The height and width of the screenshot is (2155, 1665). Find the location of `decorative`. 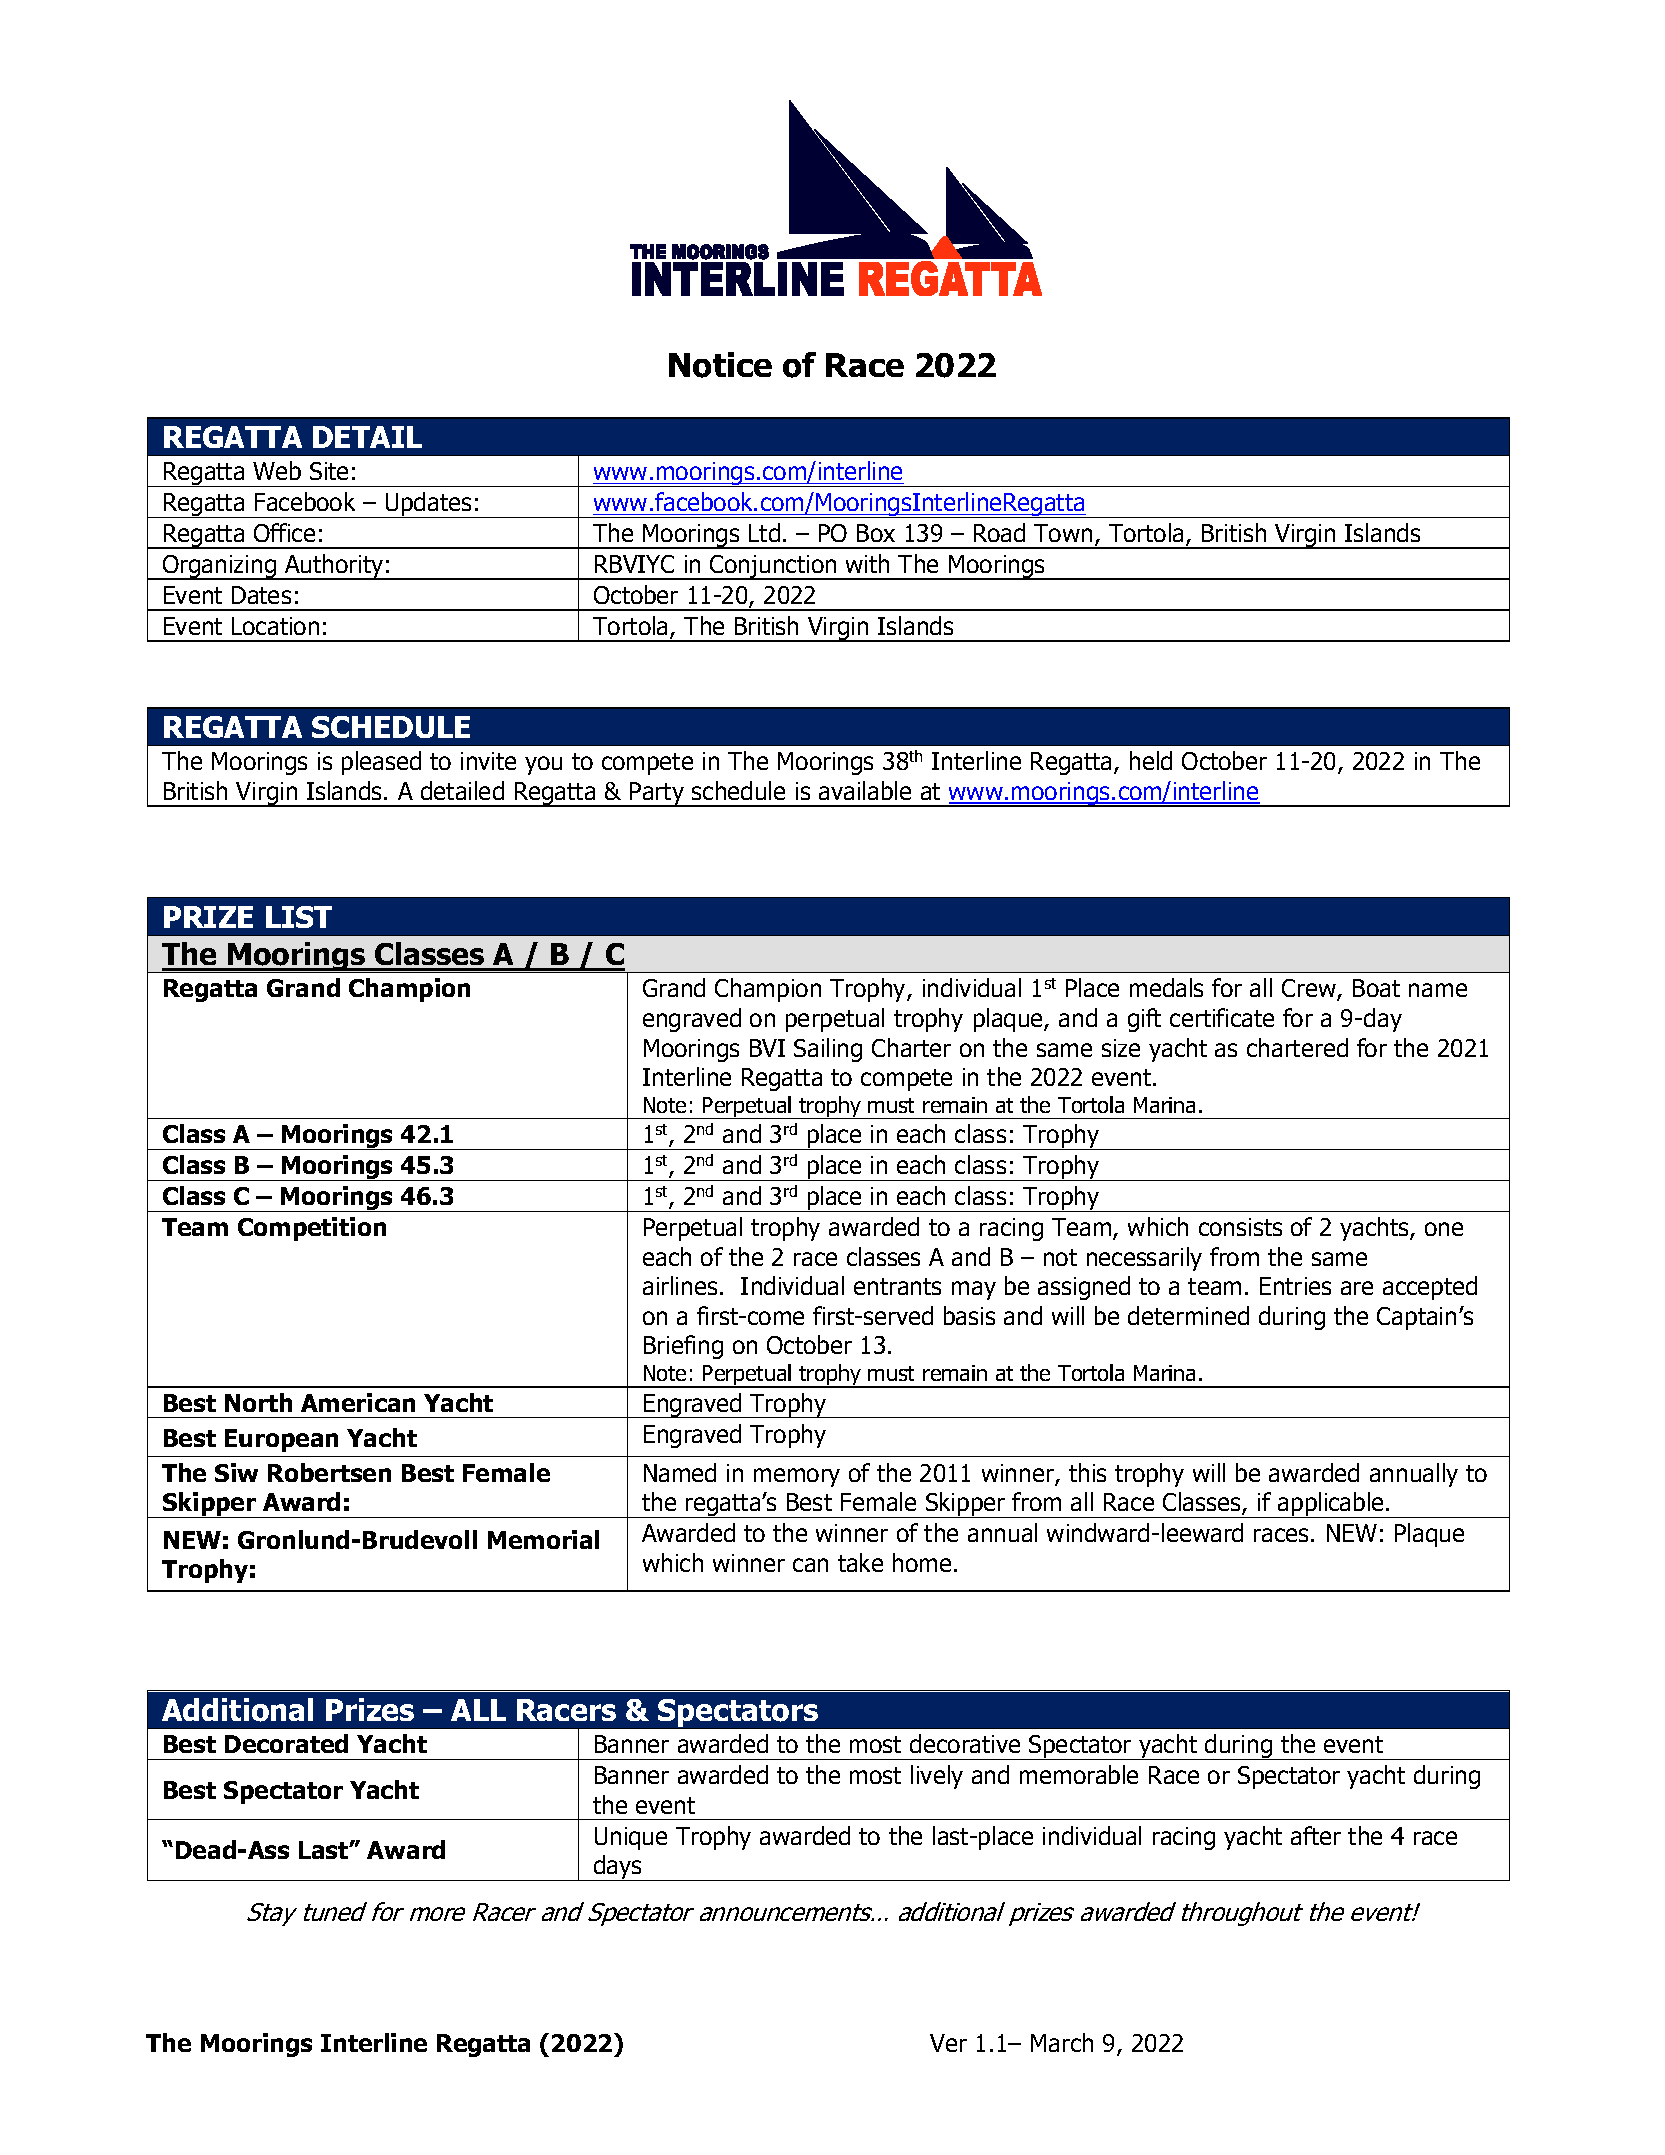

decorative is located at coordinates (965, 1743).
